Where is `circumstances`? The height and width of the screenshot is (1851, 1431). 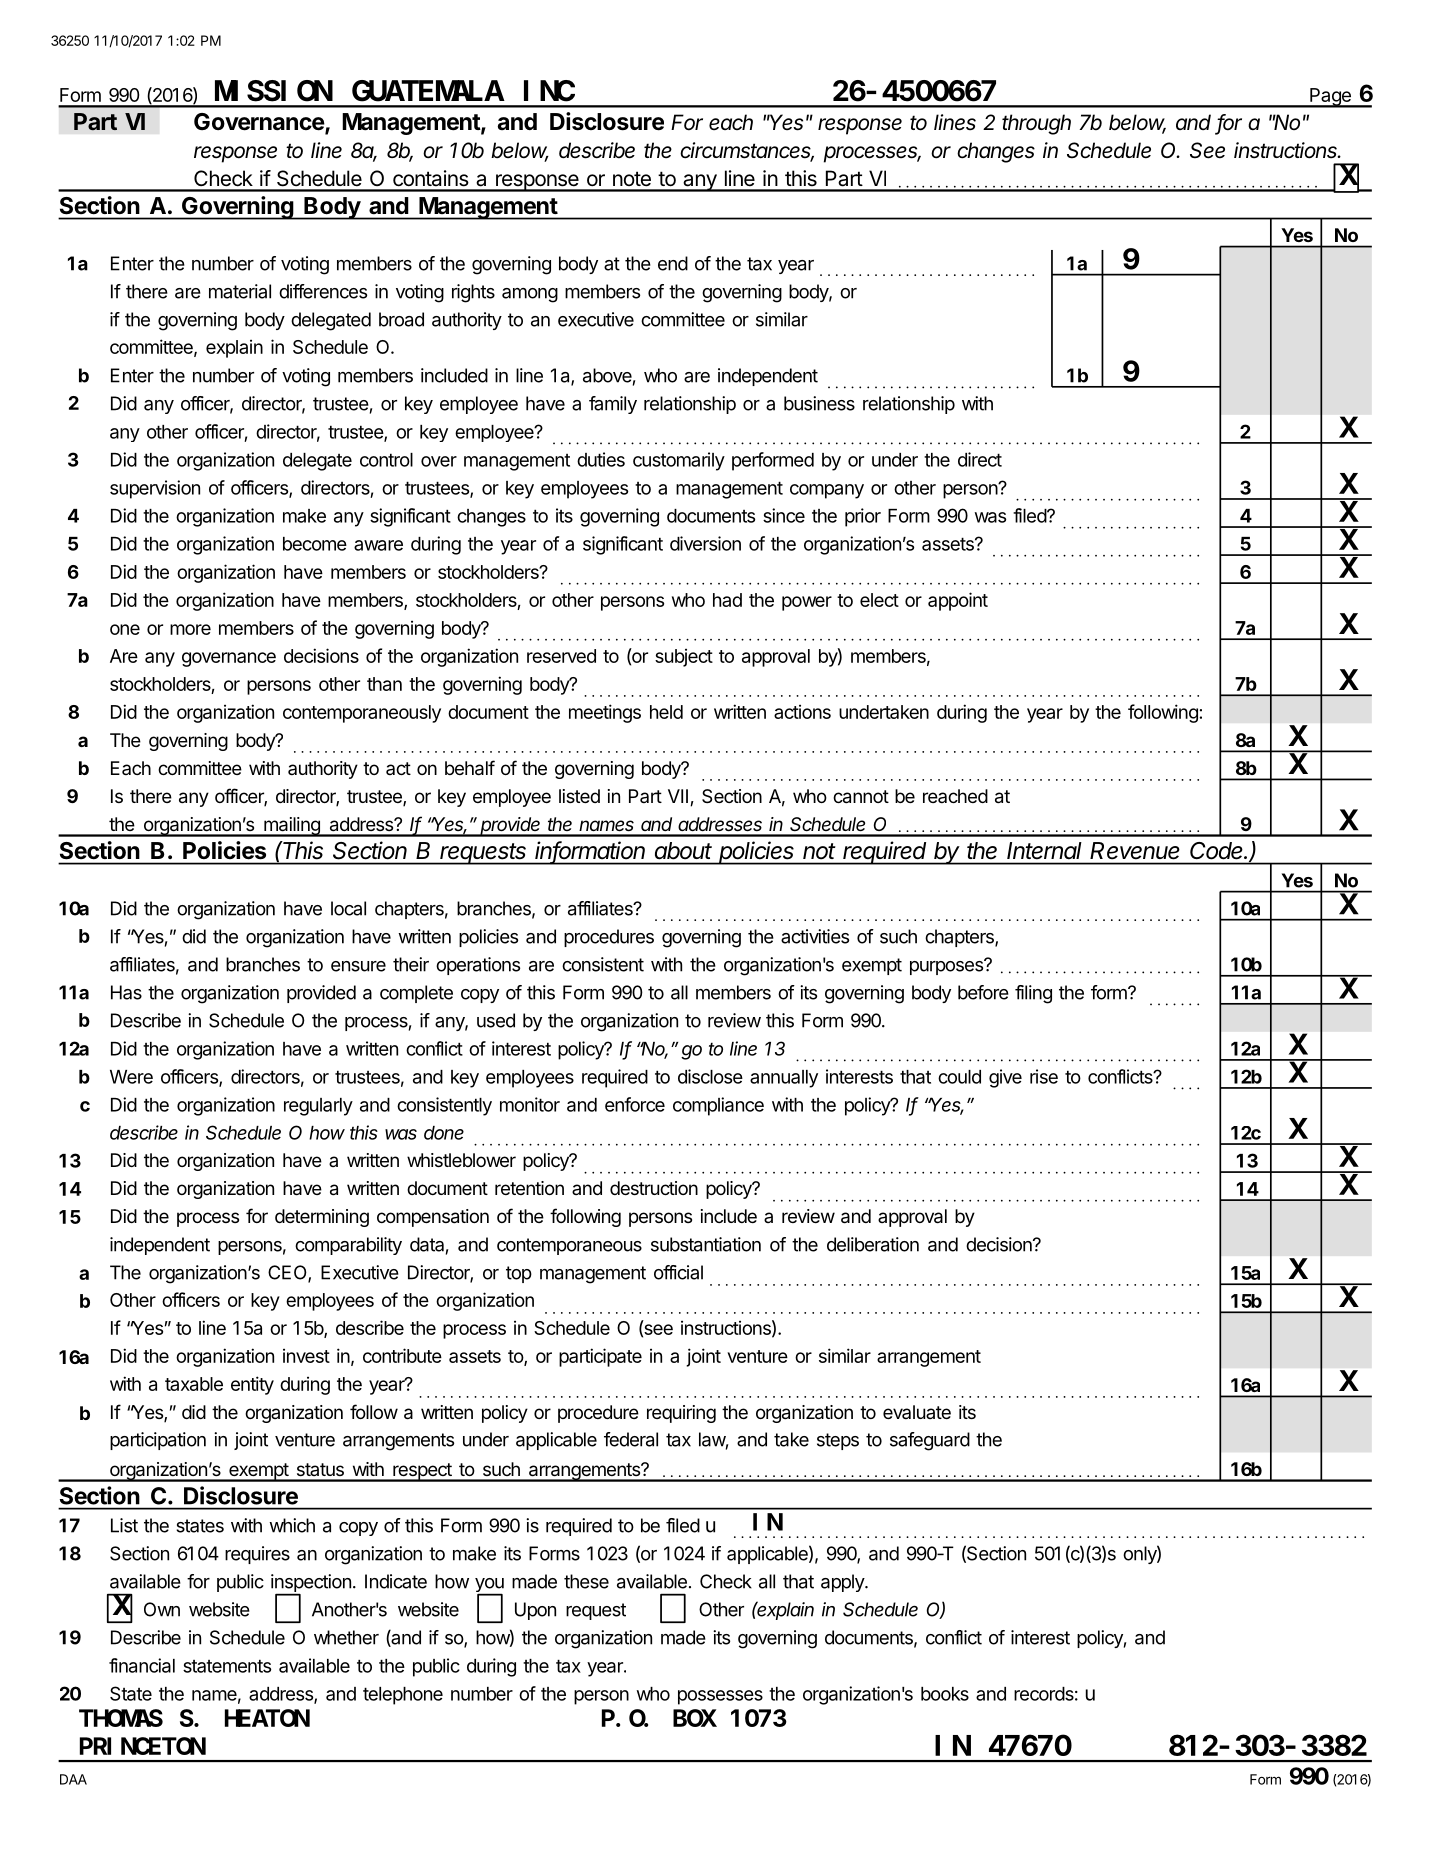
circumstances is located at coordinates (747, 151).
